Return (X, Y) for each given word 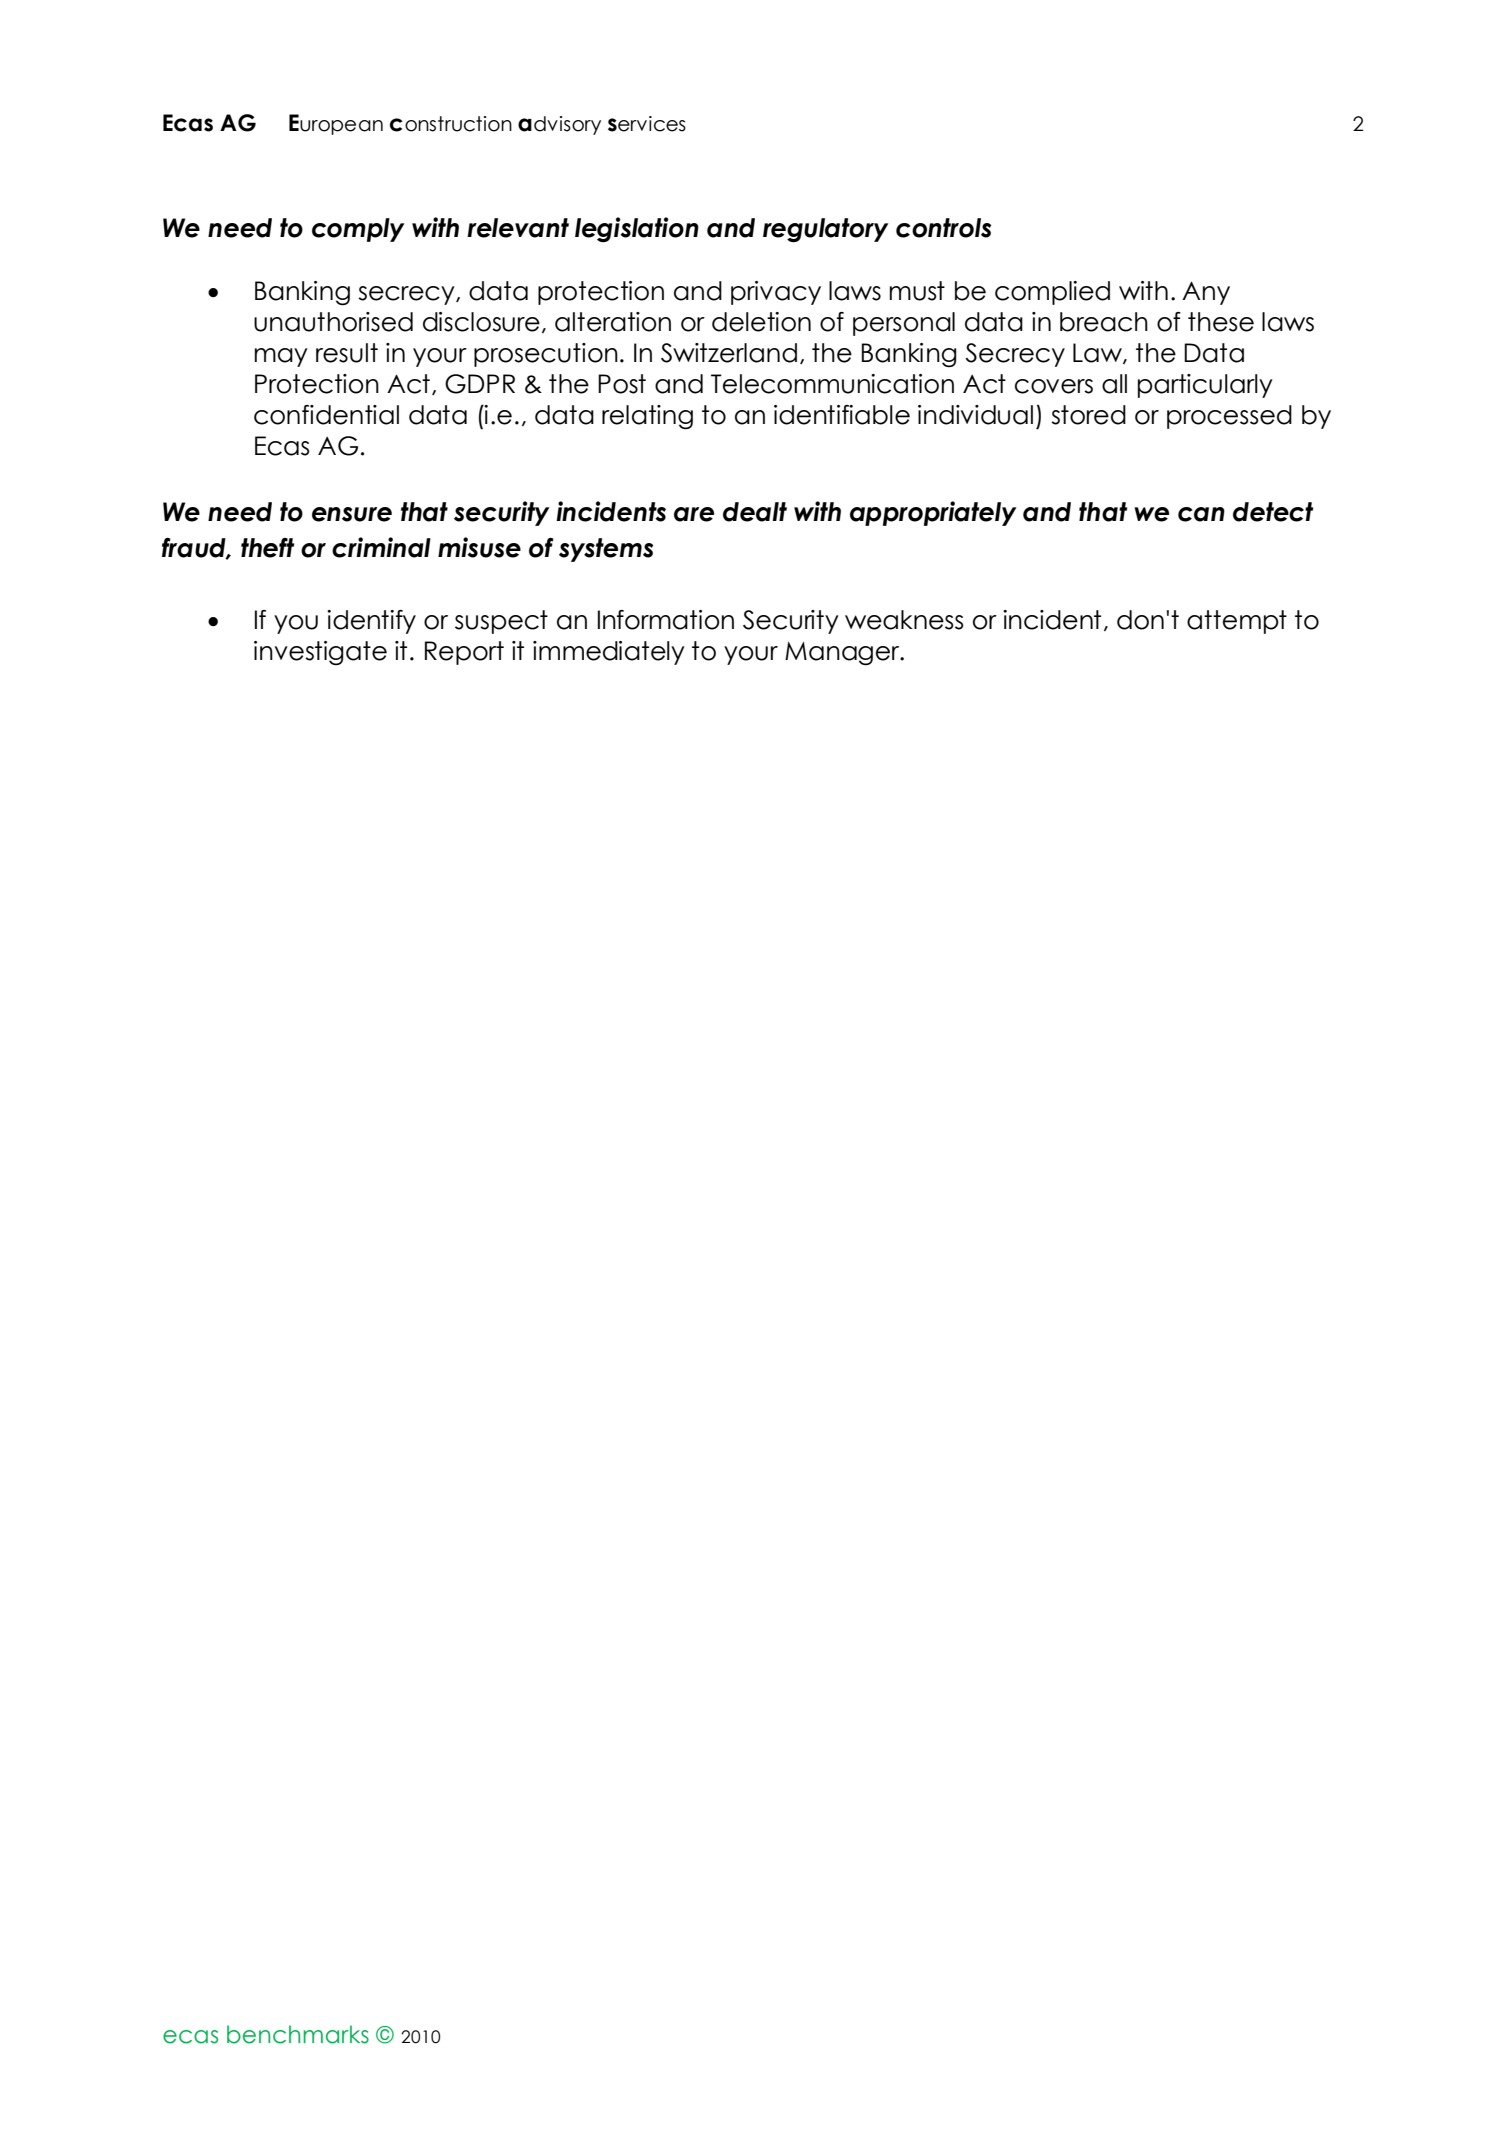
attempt (1237, 622)
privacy (776, 293)
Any (1206, 293)
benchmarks (298, 2034)
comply (358, 230)
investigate (320, 653)
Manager (843, 654)
